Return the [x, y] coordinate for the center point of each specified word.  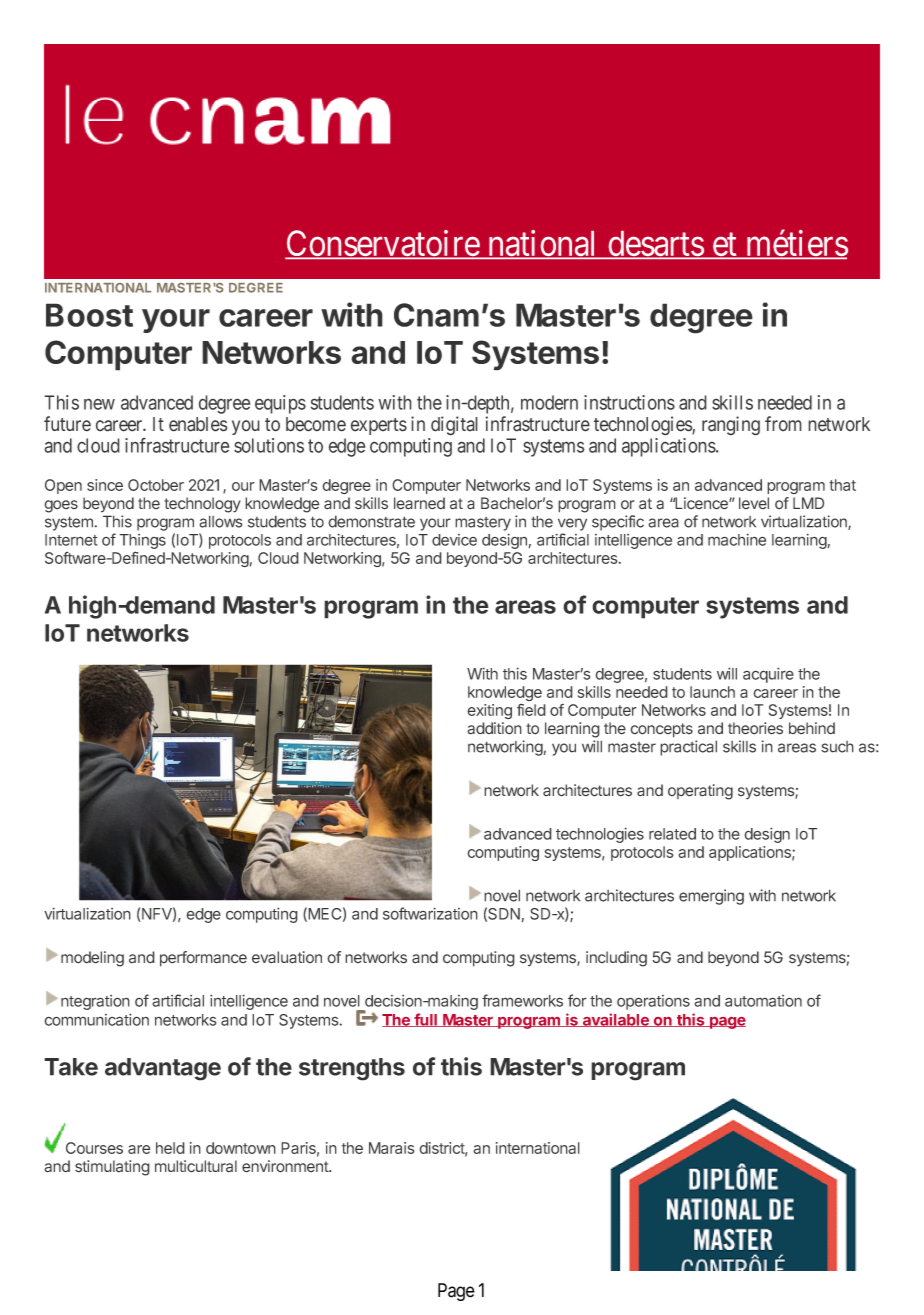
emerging [711, 897]
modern [549, 402]
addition [494, 728]
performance [203, 959]
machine [737, 539]
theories [755, 728]
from [783, 424]
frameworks [522, 1000]
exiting [489, 711]
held [170, 1148]
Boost [89, 315]
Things [142, 543]
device [454, 540]
